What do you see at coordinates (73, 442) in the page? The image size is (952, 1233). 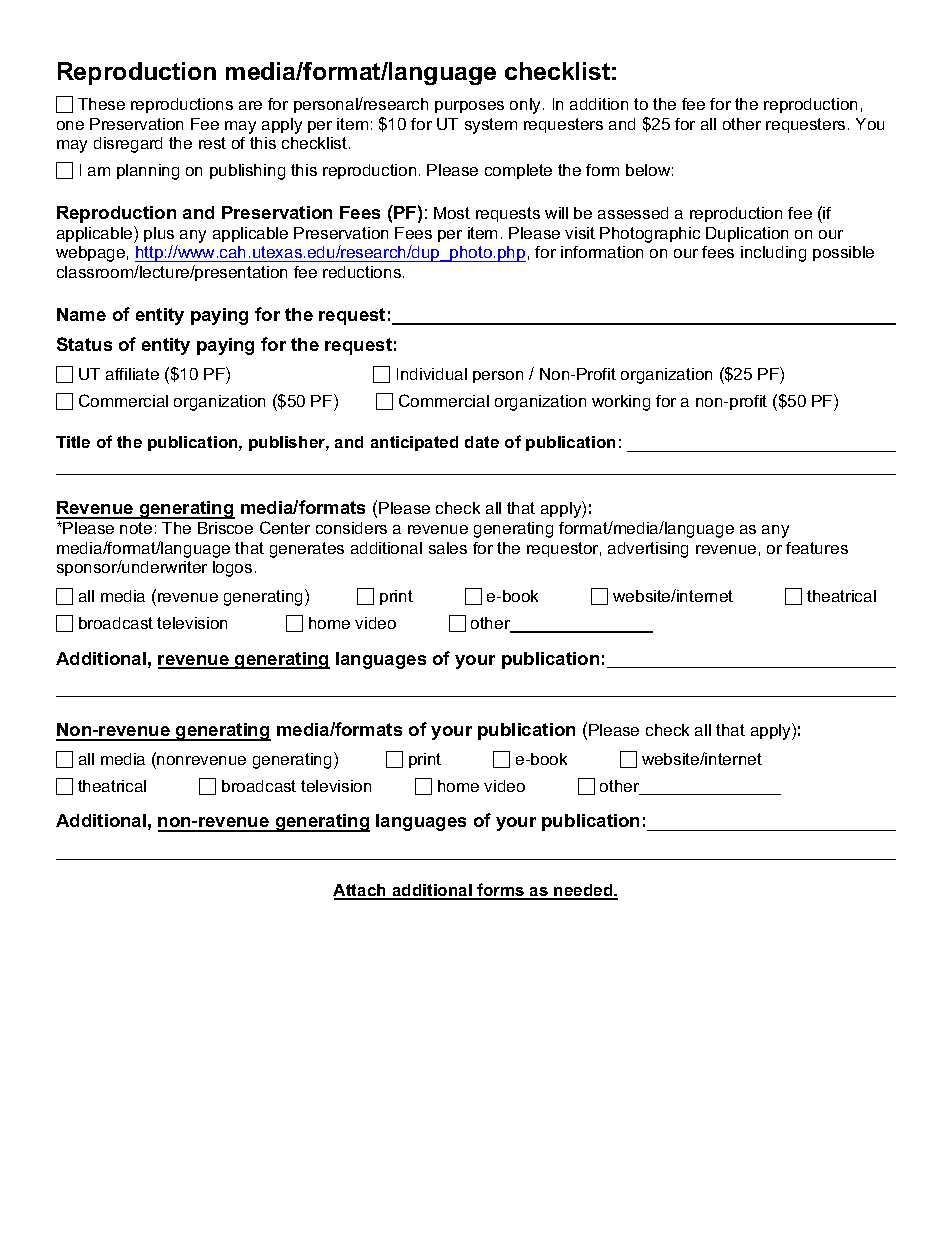 I see `Title` at bounding box center [73, 442].
